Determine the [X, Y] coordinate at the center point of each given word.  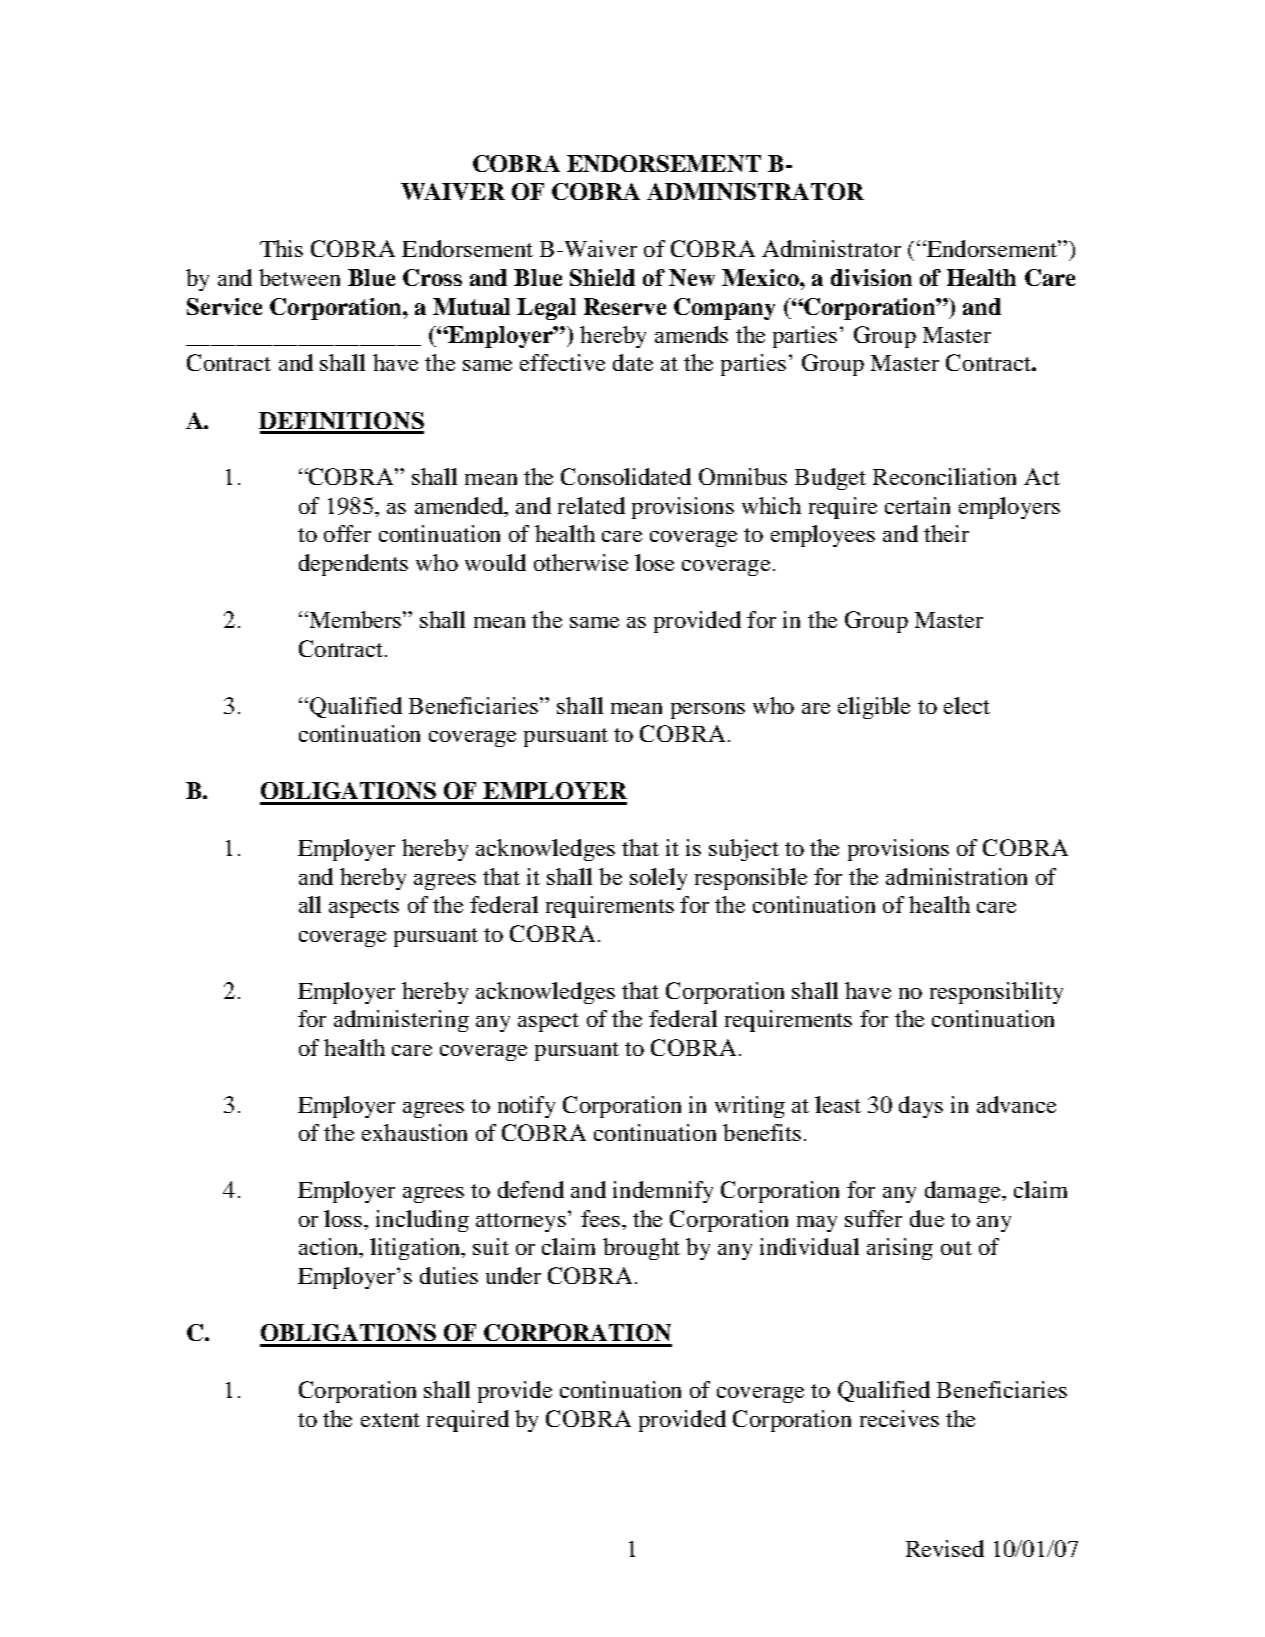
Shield [602, 277]
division [871, 277]
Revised [945, 1548]
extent [390, 1420]
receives [899, 1418]
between [299, 277]
